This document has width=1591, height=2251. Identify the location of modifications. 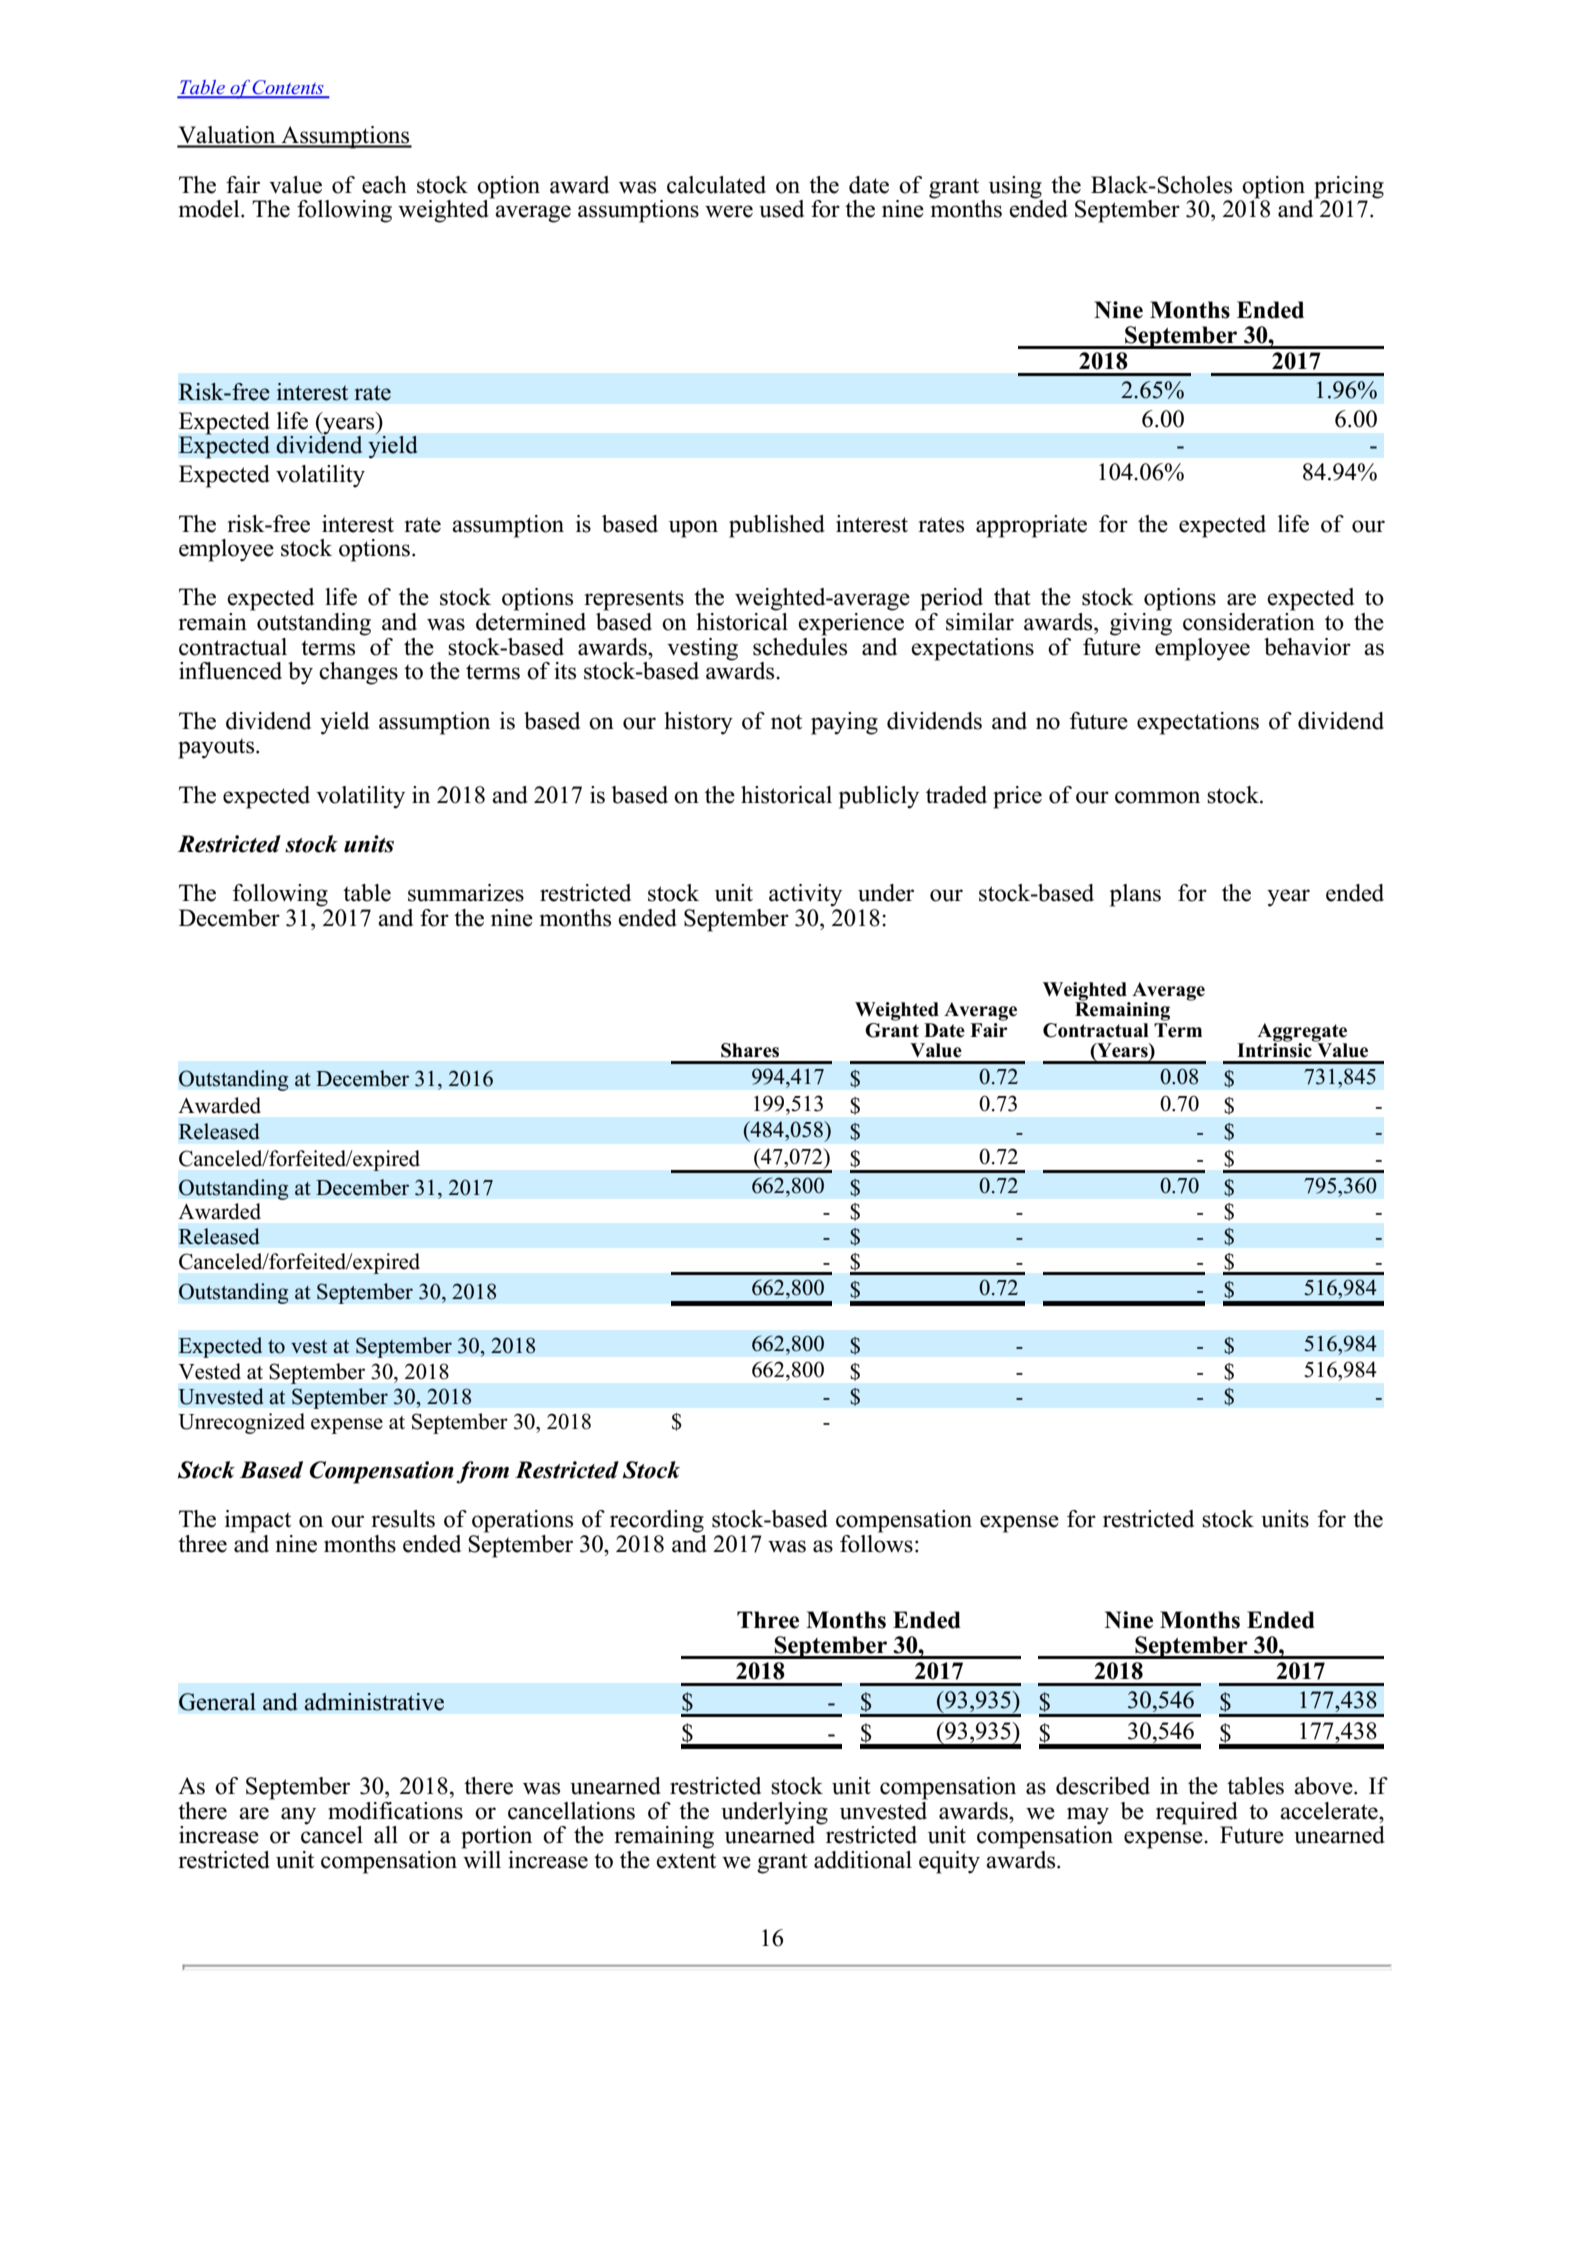
(395, 1811).
